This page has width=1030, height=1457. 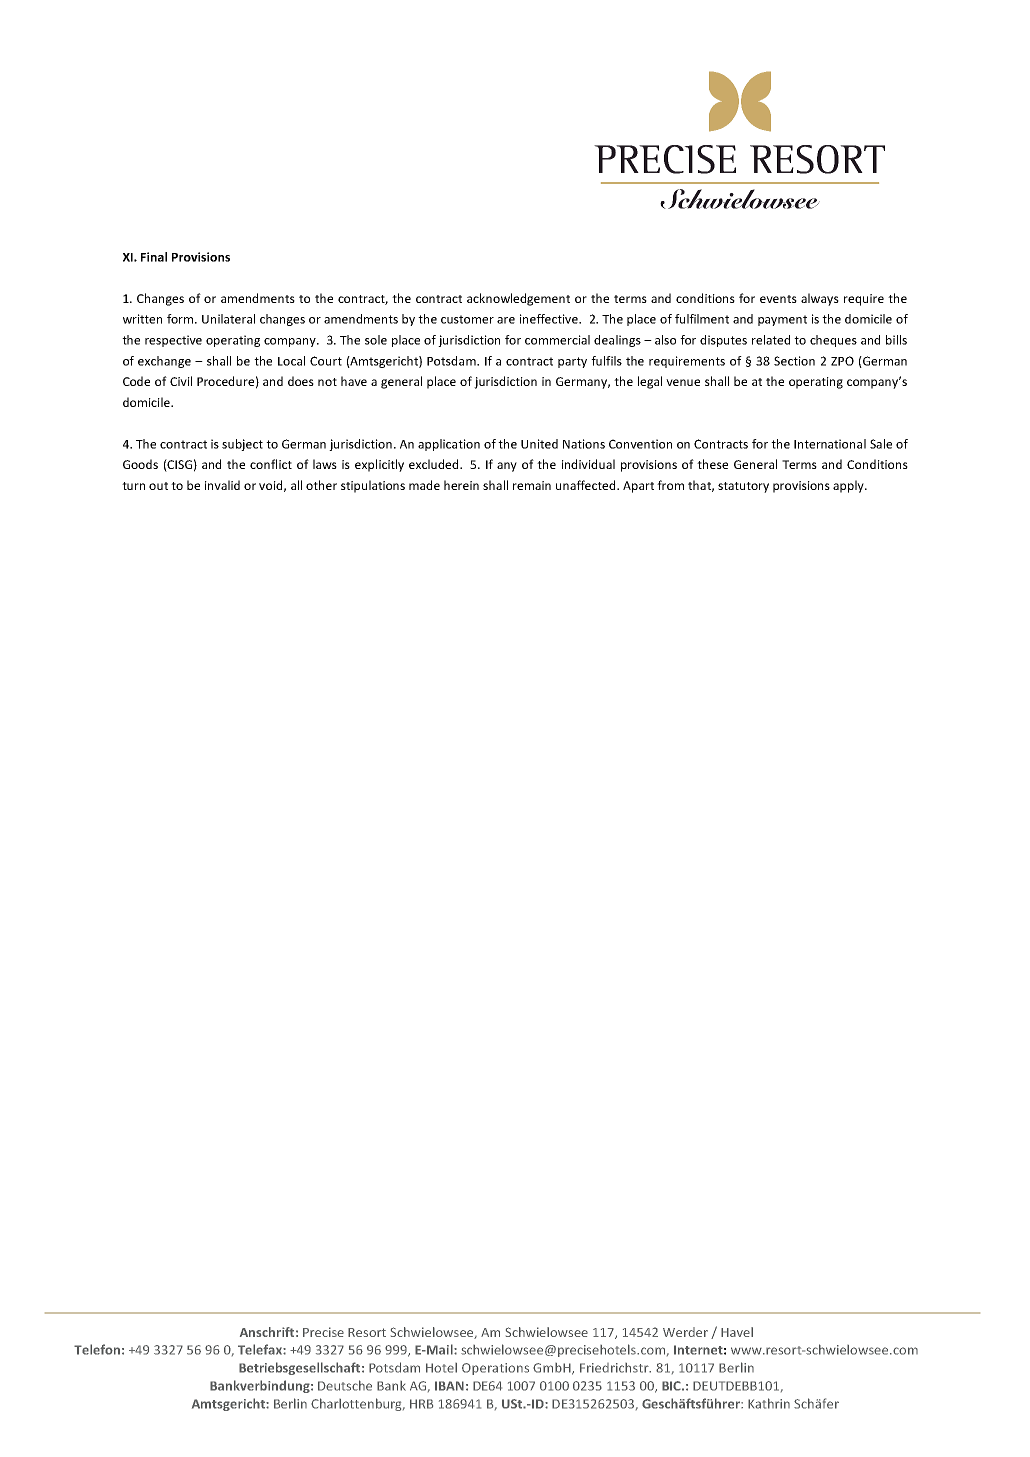 I want to click on apply, so click(x=849, y=486).
